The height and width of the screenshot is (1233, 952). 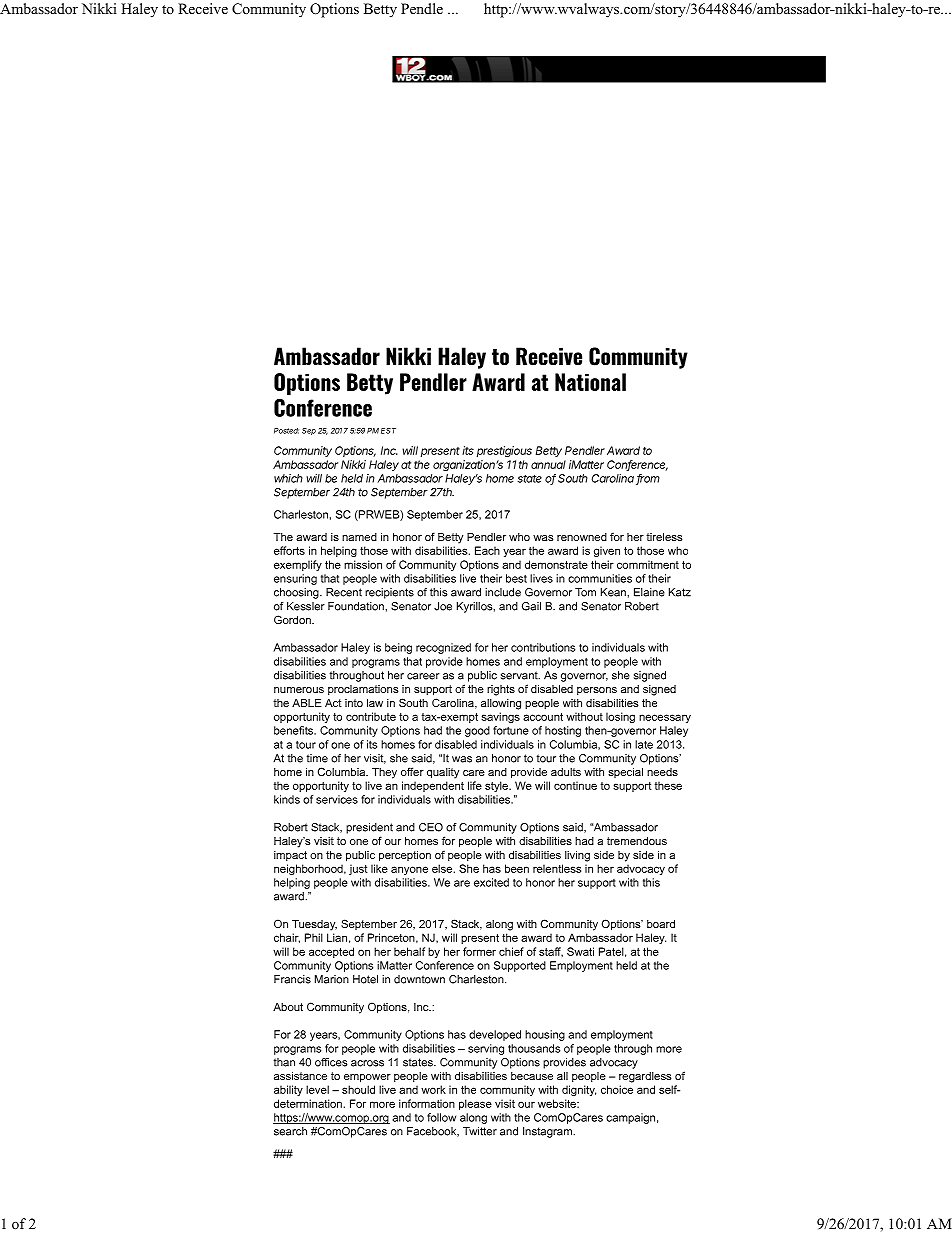 I want to click on Joe, so click(x=443, y=606).
